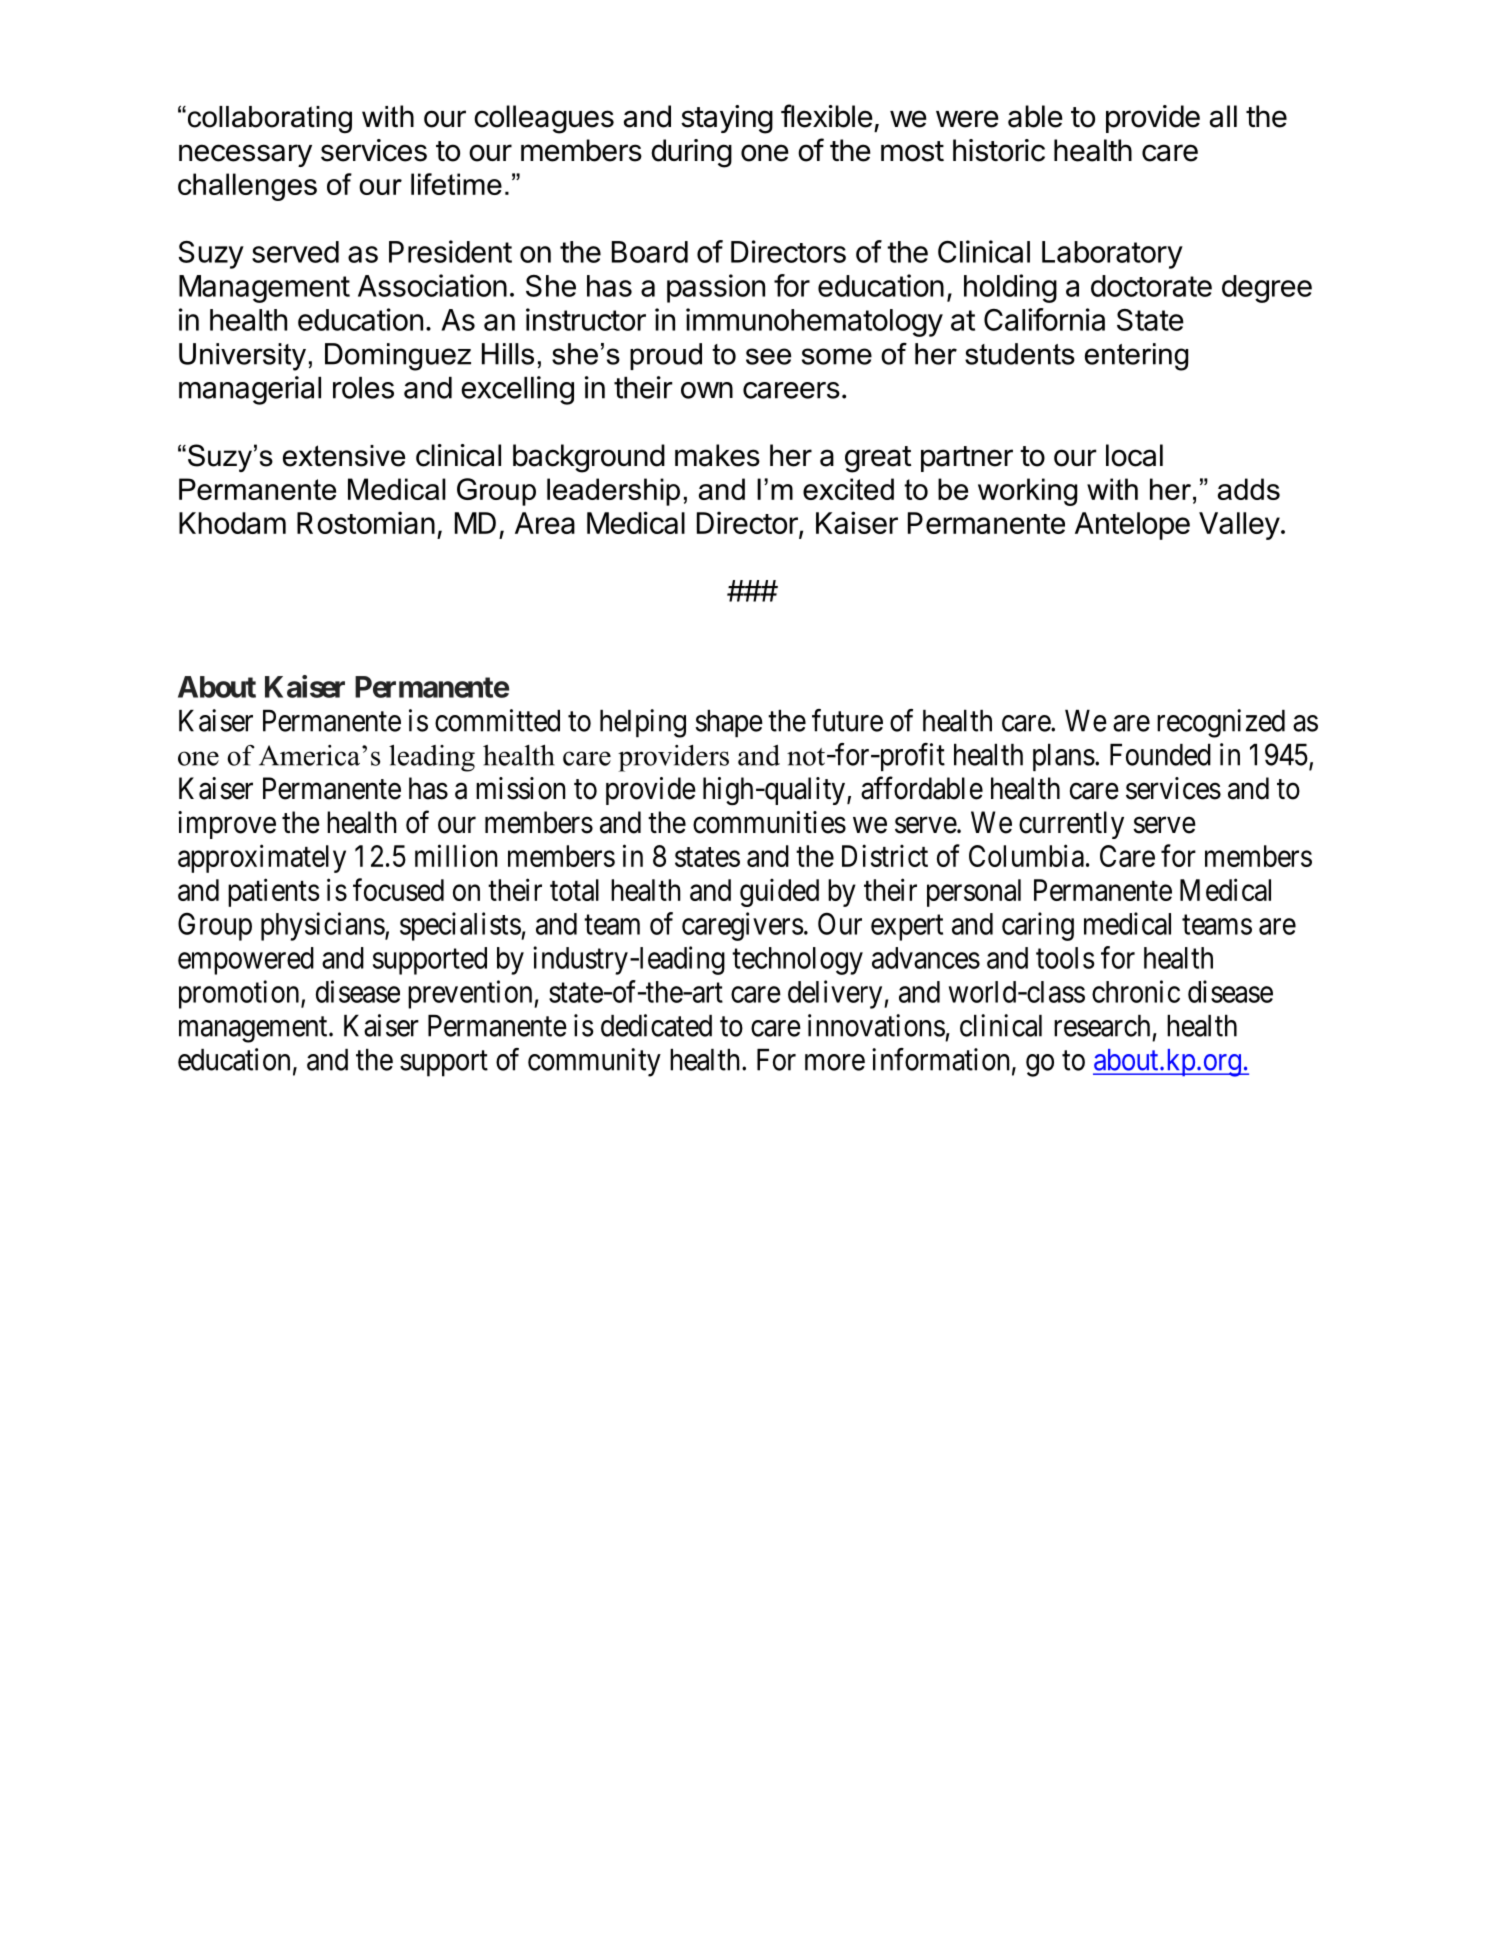 This screenshot has height=1945, width=1503. Describe the element at coordinates (1239, 526) in the screenshot. I see `Valley` at that location.
